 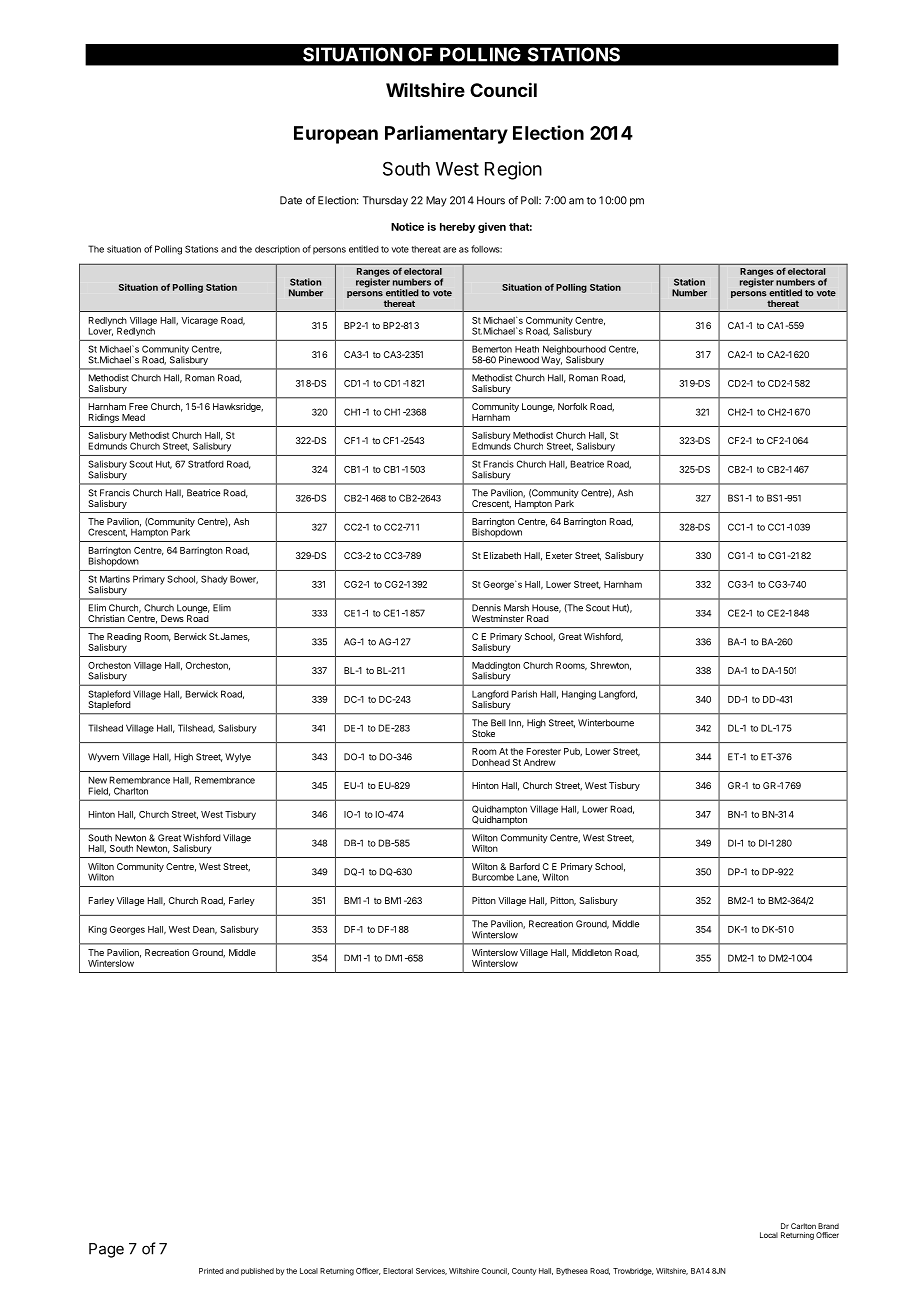 I want to click on King, so click(x=98, y=930).
